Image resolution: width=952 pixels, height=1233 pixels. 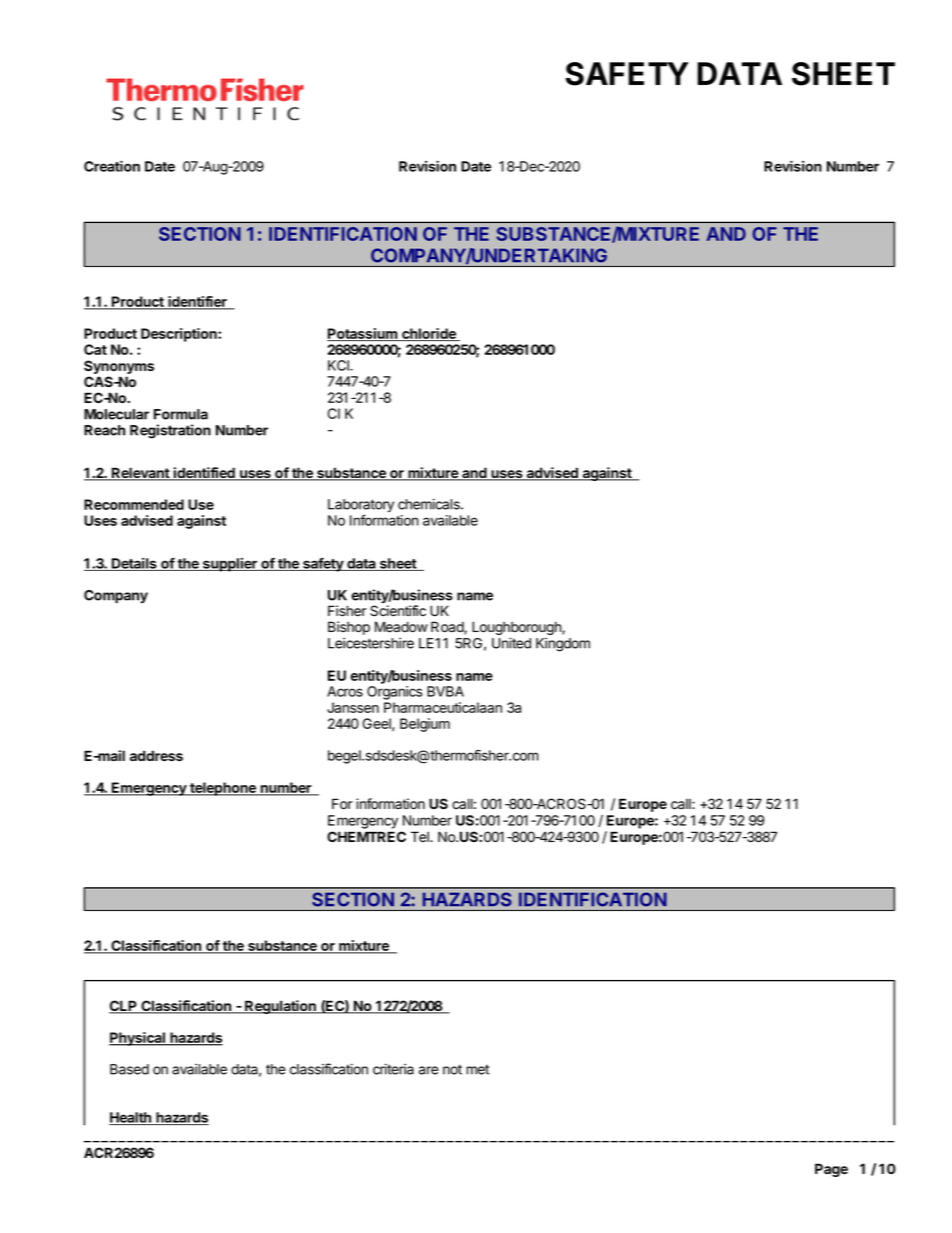 I want to click on chemicals, so click(x=430, y=504).
